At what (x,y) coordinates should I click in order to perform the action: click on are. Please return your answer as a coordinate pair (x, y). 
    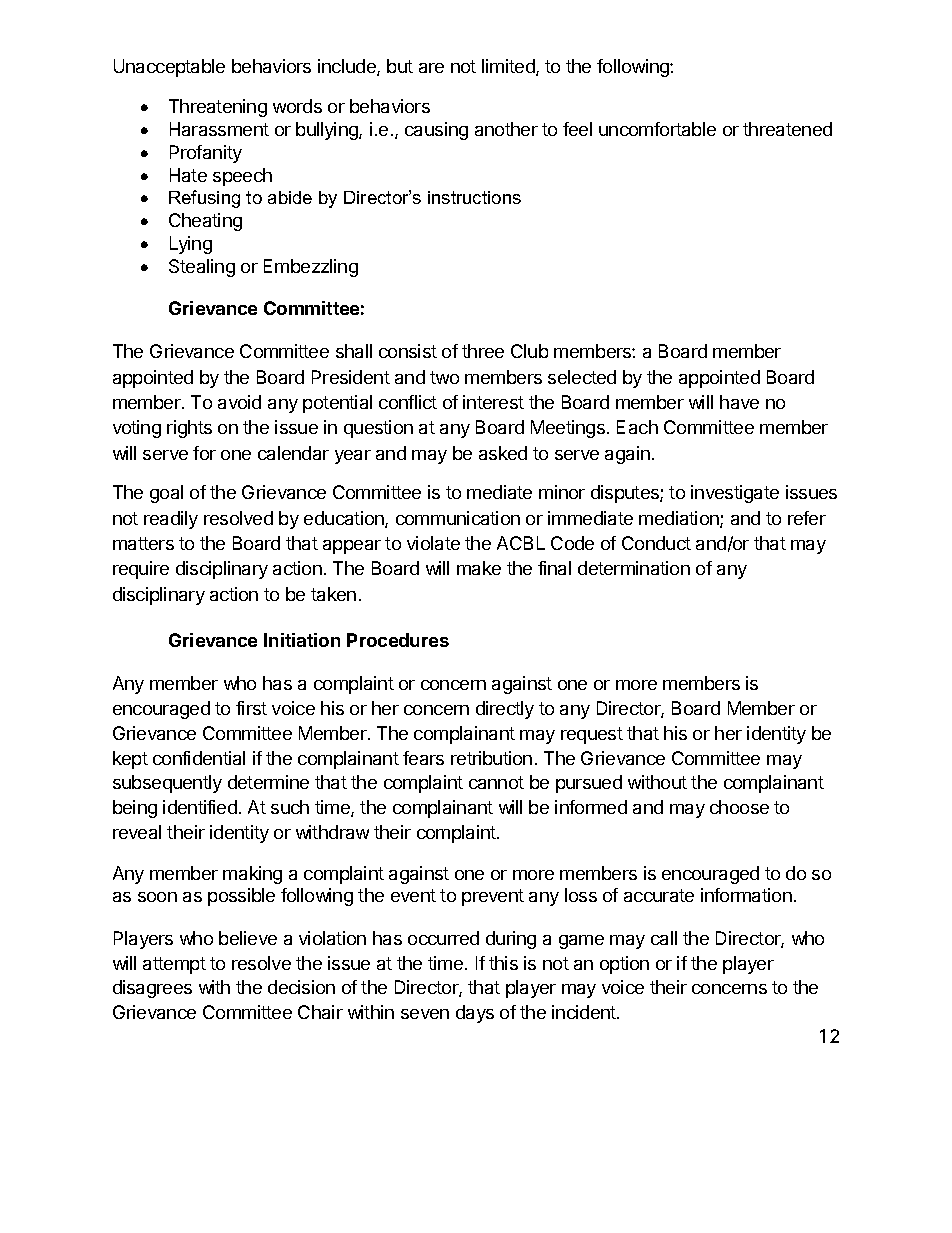
    Looking at the image, I should click on (431, 68).
